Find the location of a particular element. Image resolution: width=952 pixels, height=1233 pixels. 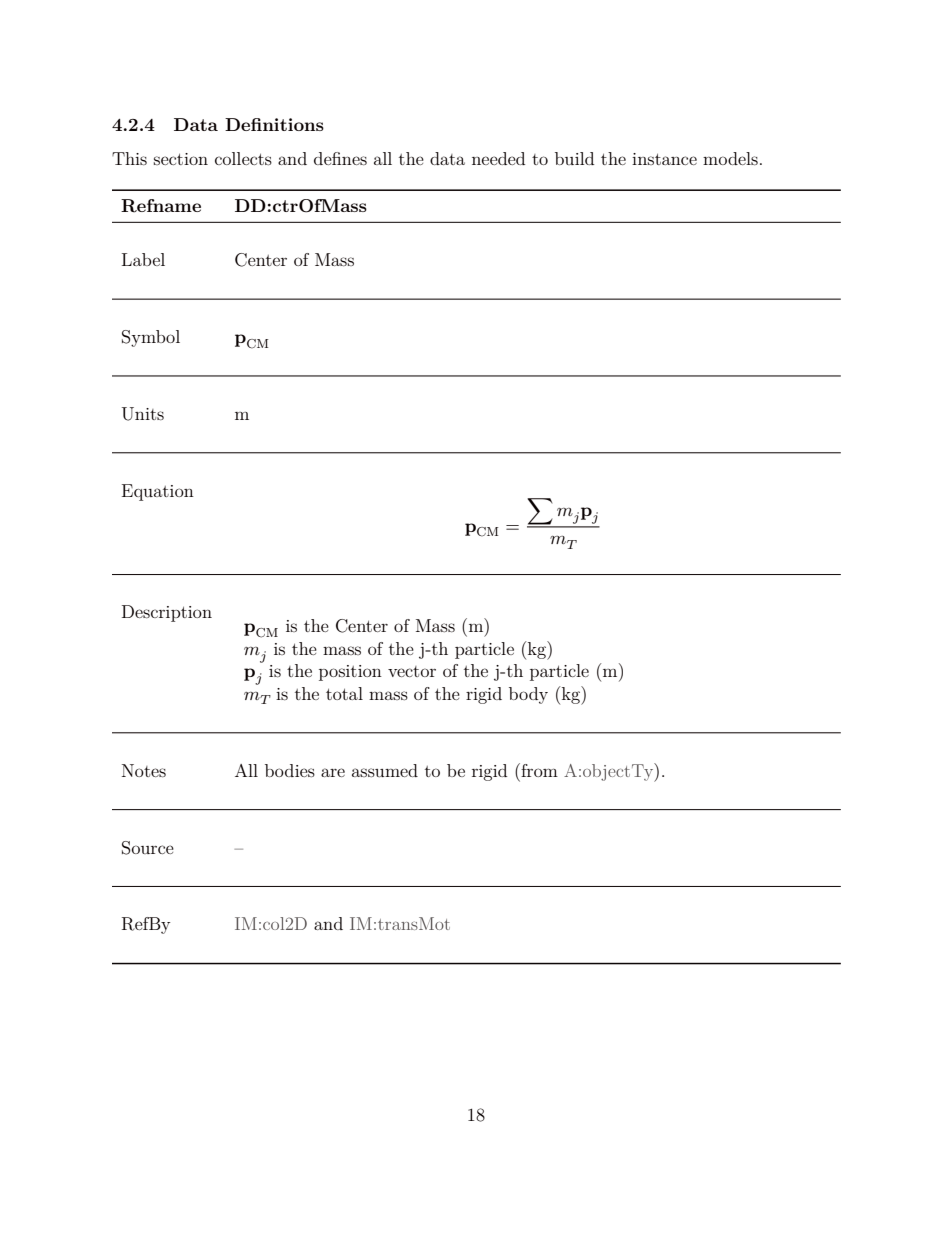

needed is located at coordinates (498, 158).
